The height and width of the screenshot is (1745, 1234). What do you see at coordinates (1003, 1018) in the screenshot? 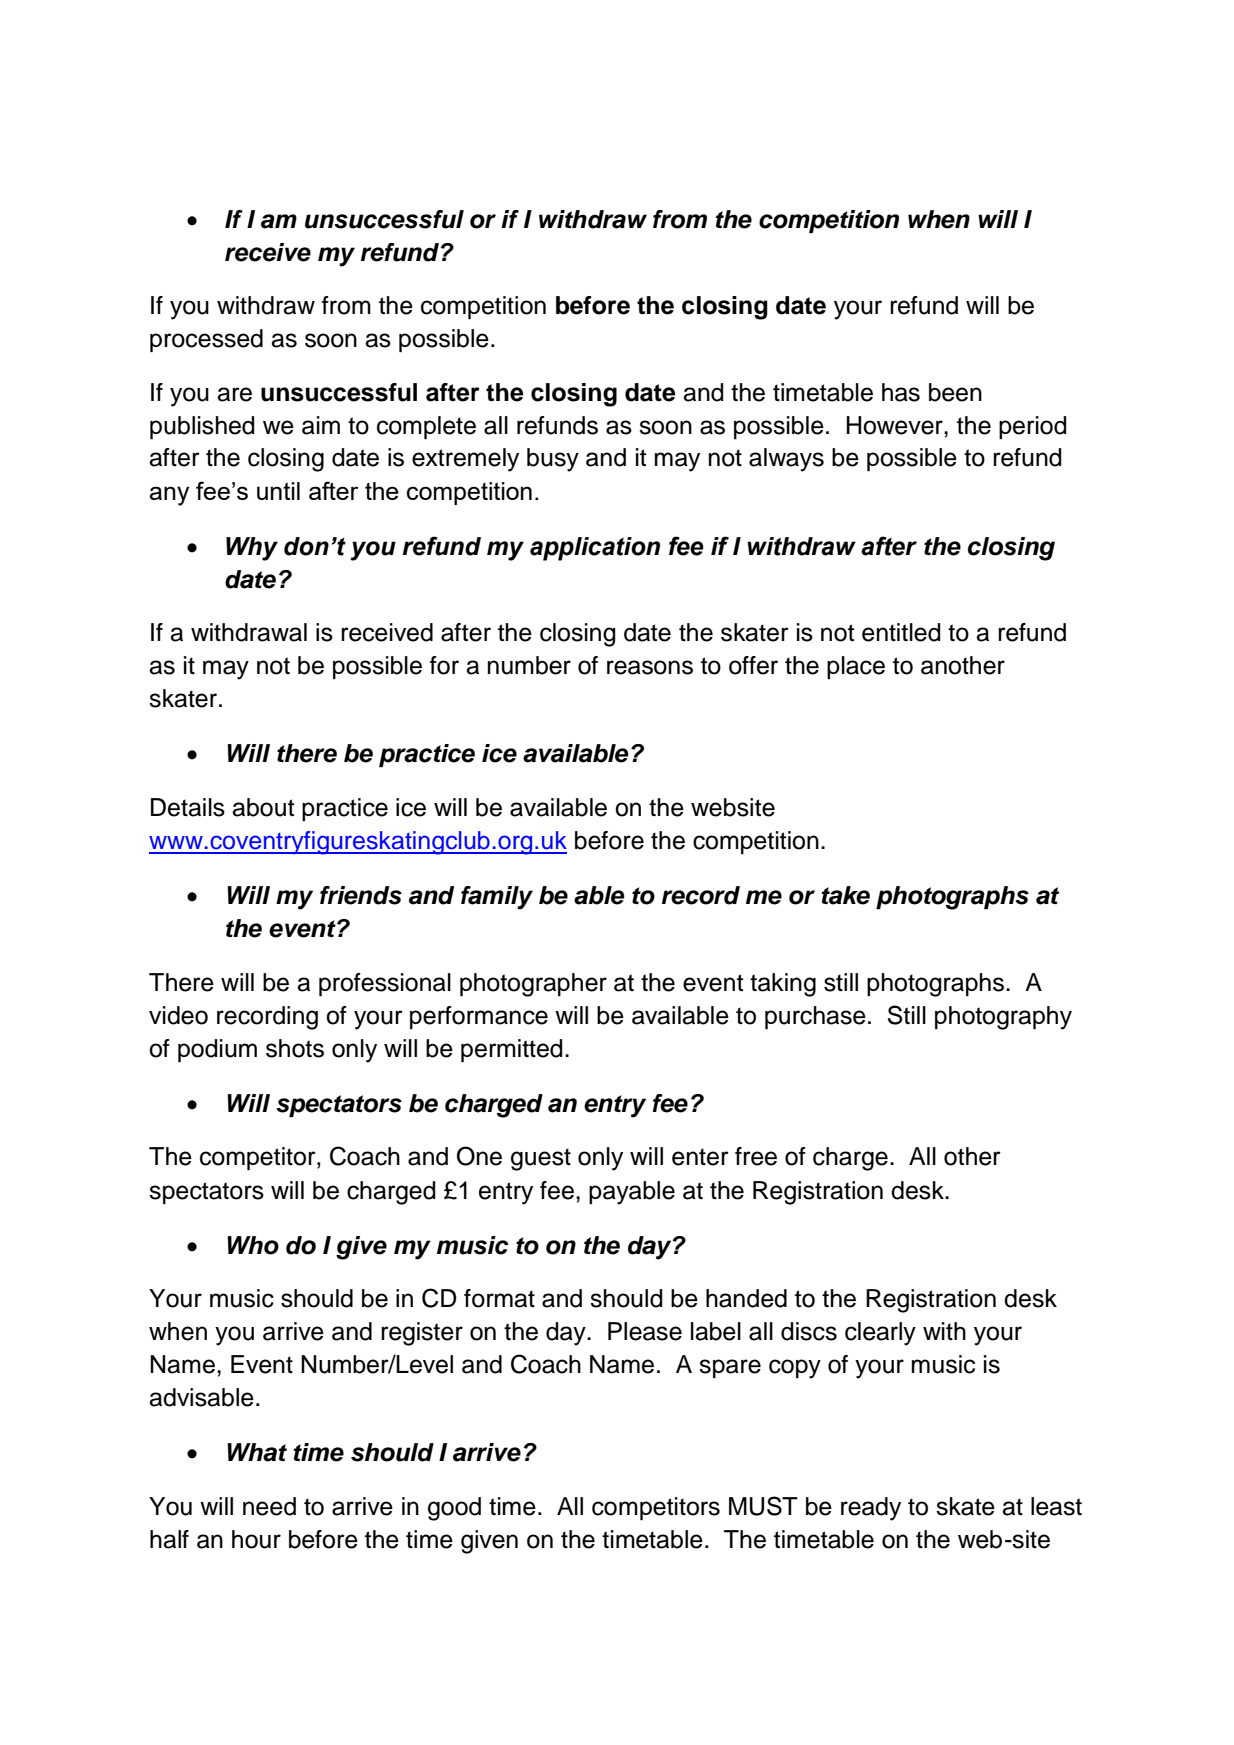
I see `photography` at bounding box center [1003, 1018].
